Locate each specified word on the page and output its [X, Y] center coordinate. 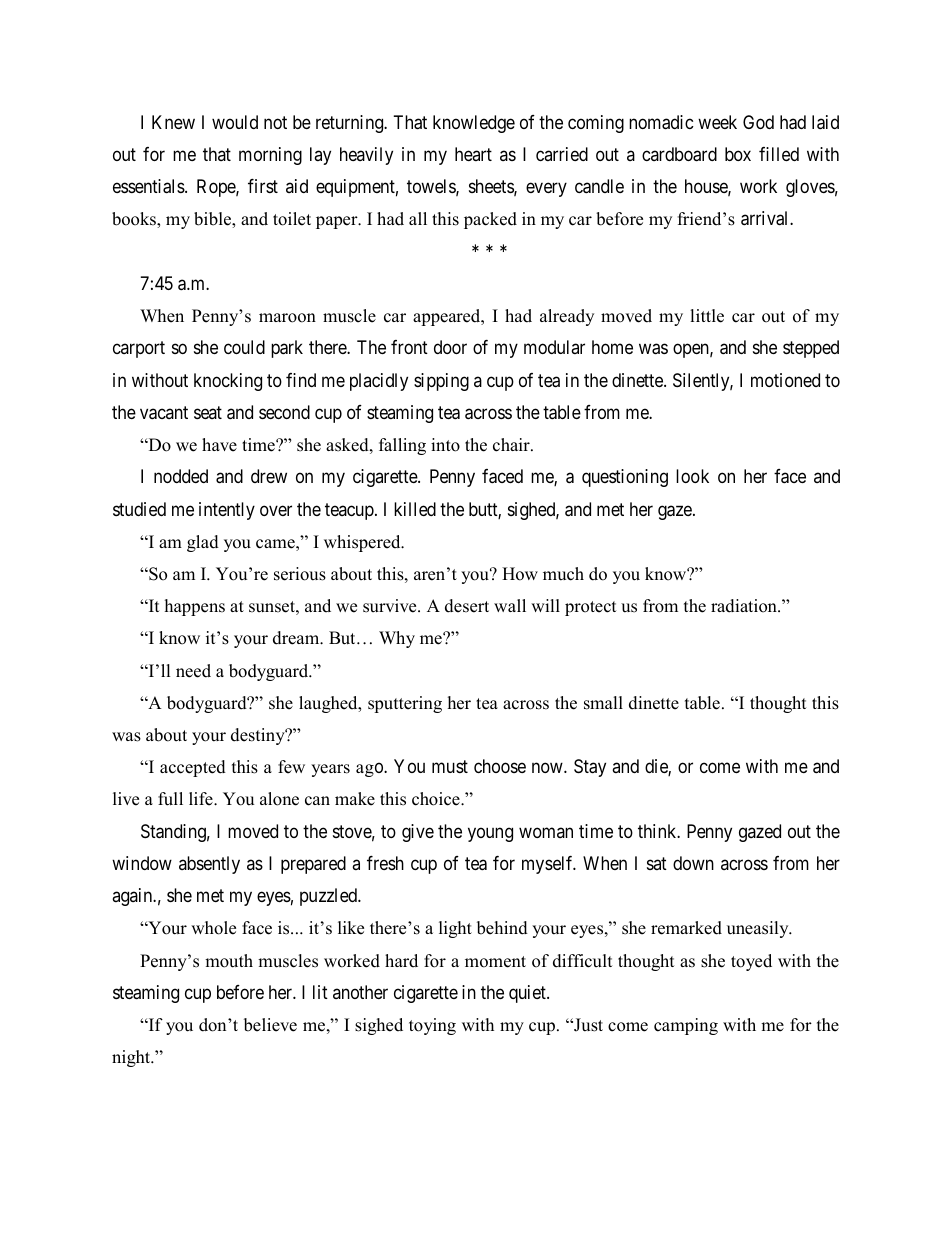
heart [473, 154]
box [738, 154]
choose [500, 766]
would [235, 122]
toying [432, 1026]
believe [270, 1025]
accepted [193, 768]
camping [686, 1026]
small [603, 703]
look [692, 476]
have [219, 445]
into [445, 445]
